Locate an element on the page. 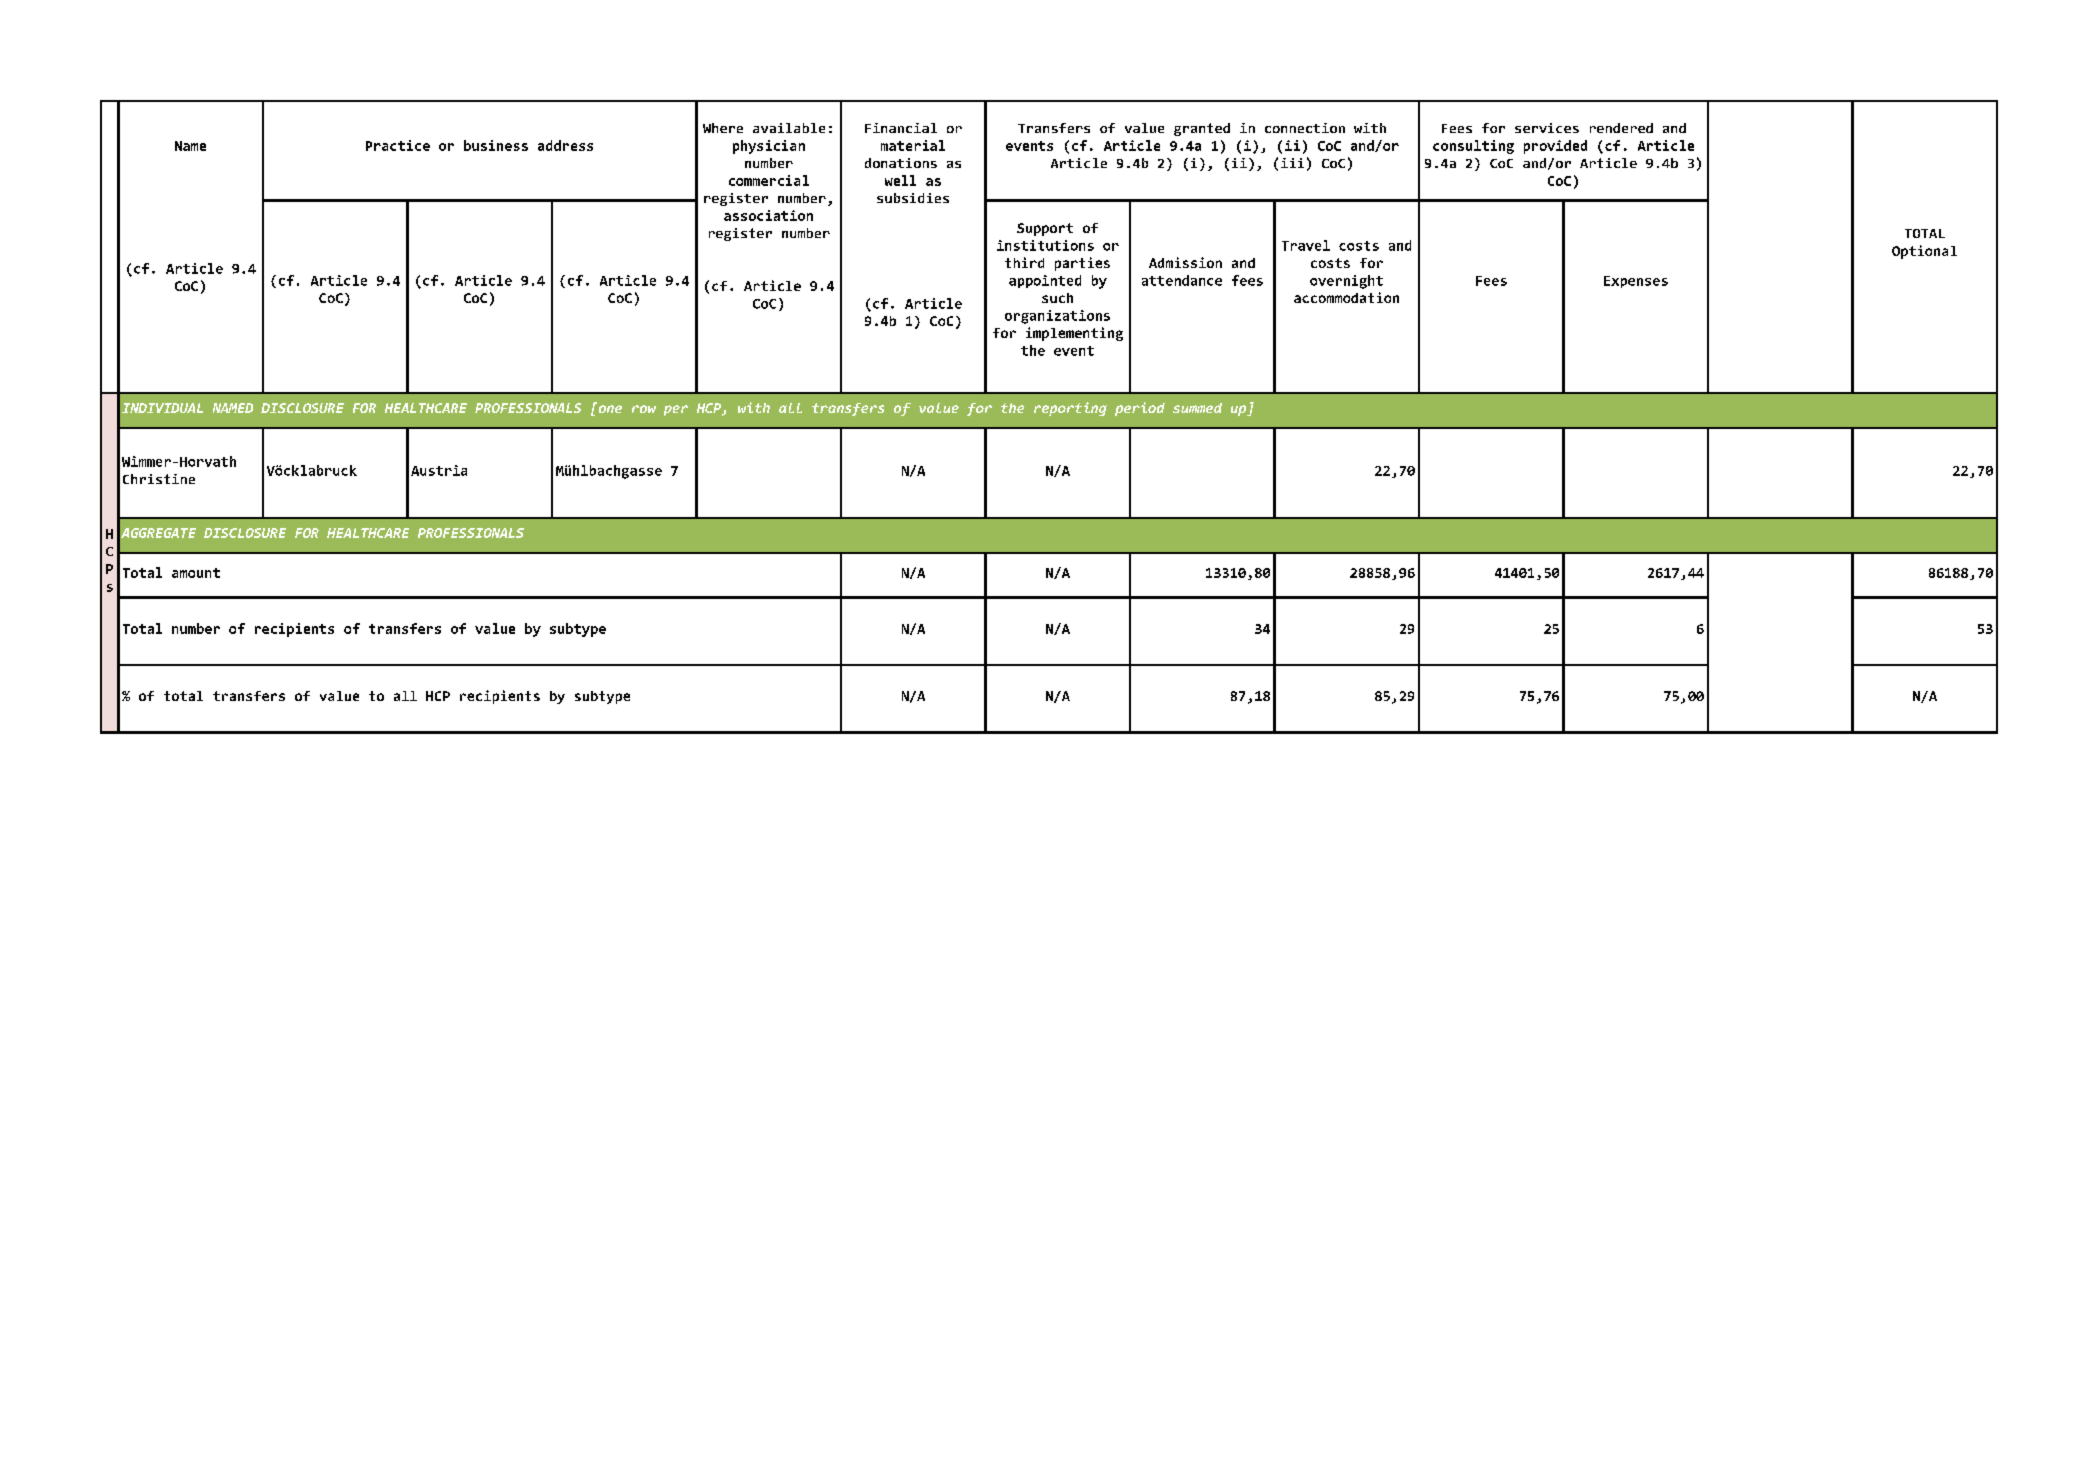  INDIVIDUAL is located at coordinates (162, 408).
